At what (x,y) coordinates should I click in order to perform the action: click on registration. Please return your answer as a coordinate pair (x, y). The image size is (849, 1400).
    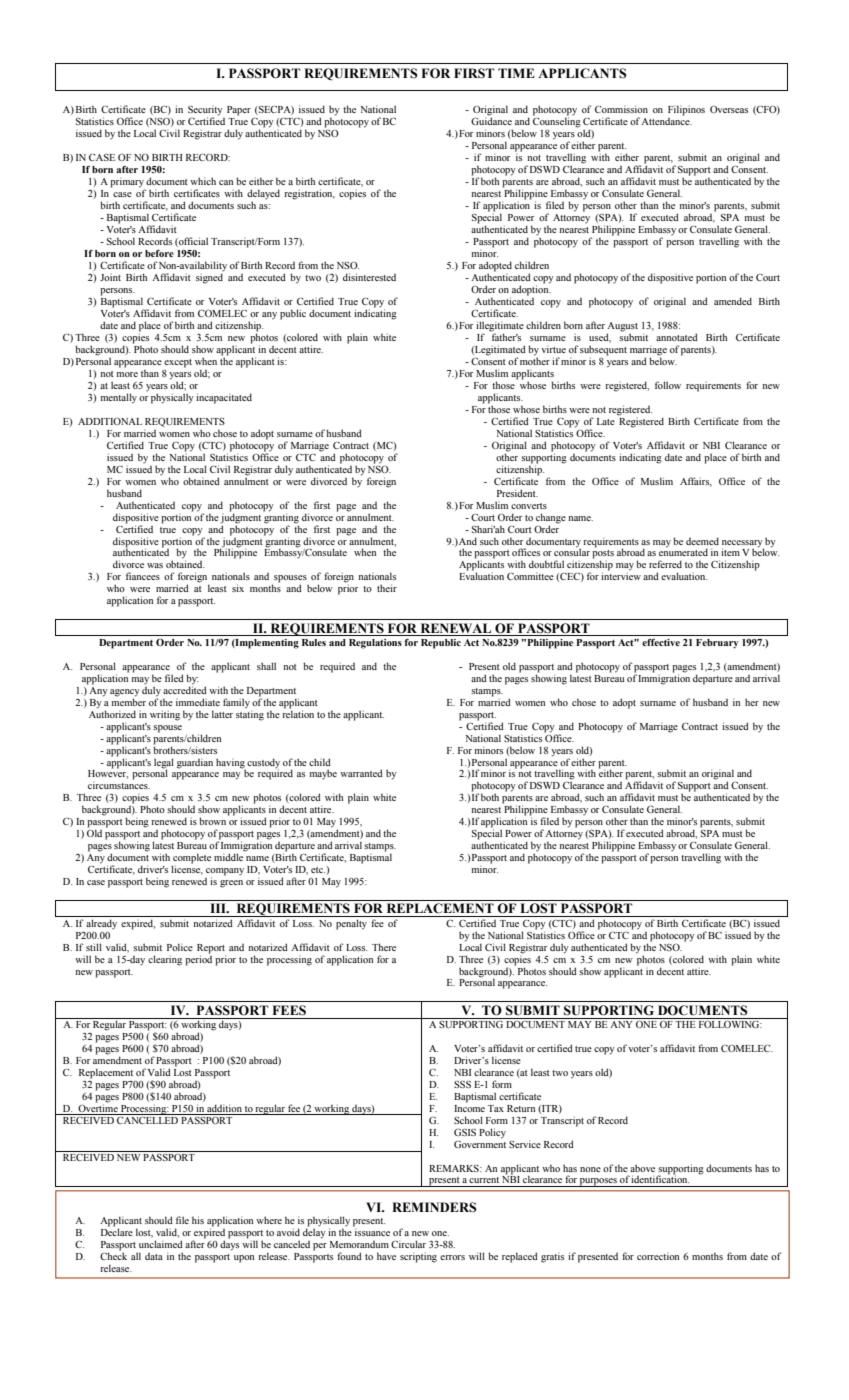
    Looking at the image, I should click on (309, 194).
